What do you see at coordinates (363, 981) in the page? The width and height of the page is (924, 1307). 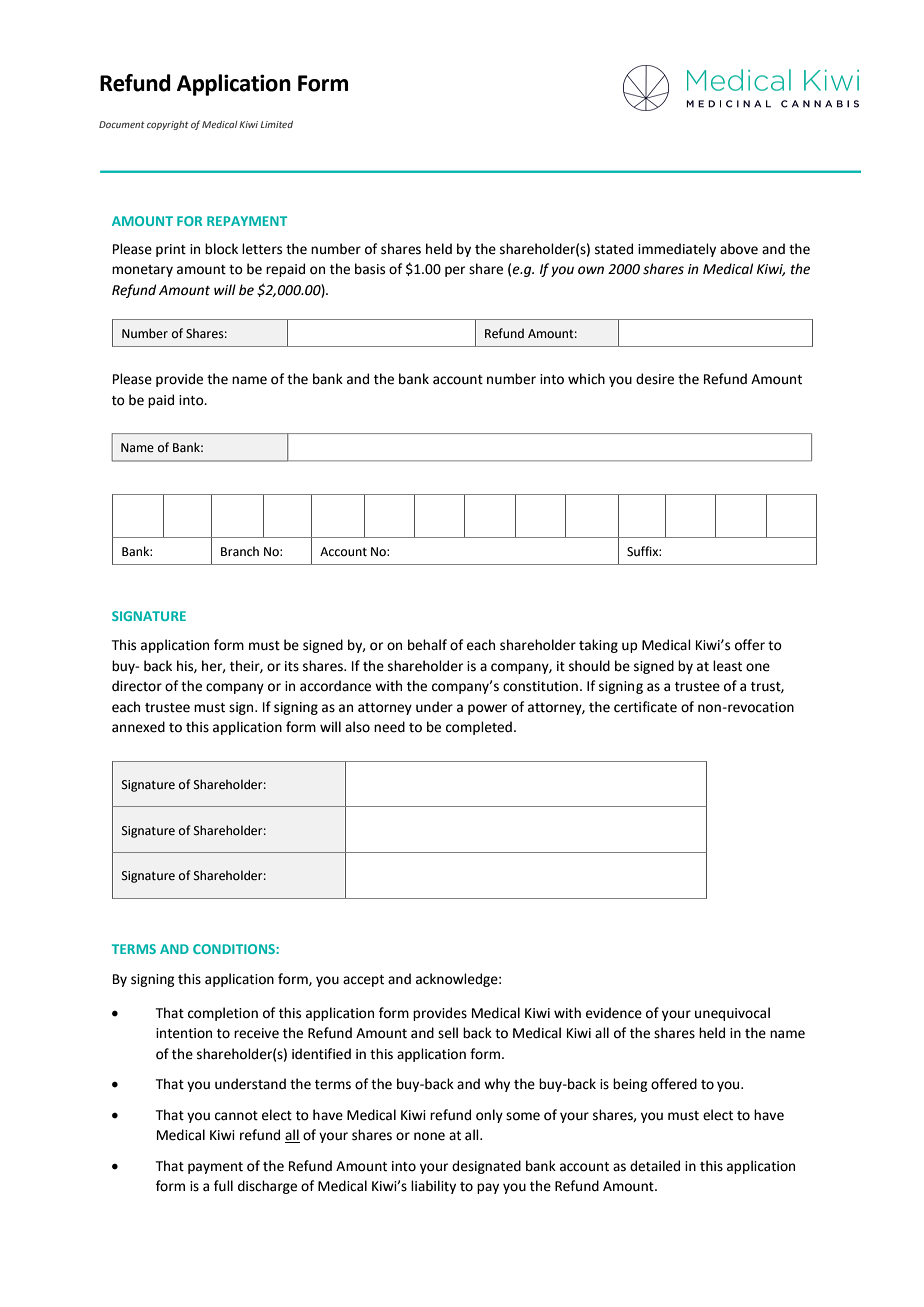 I see `accept` at bounding box center [363, 981].
